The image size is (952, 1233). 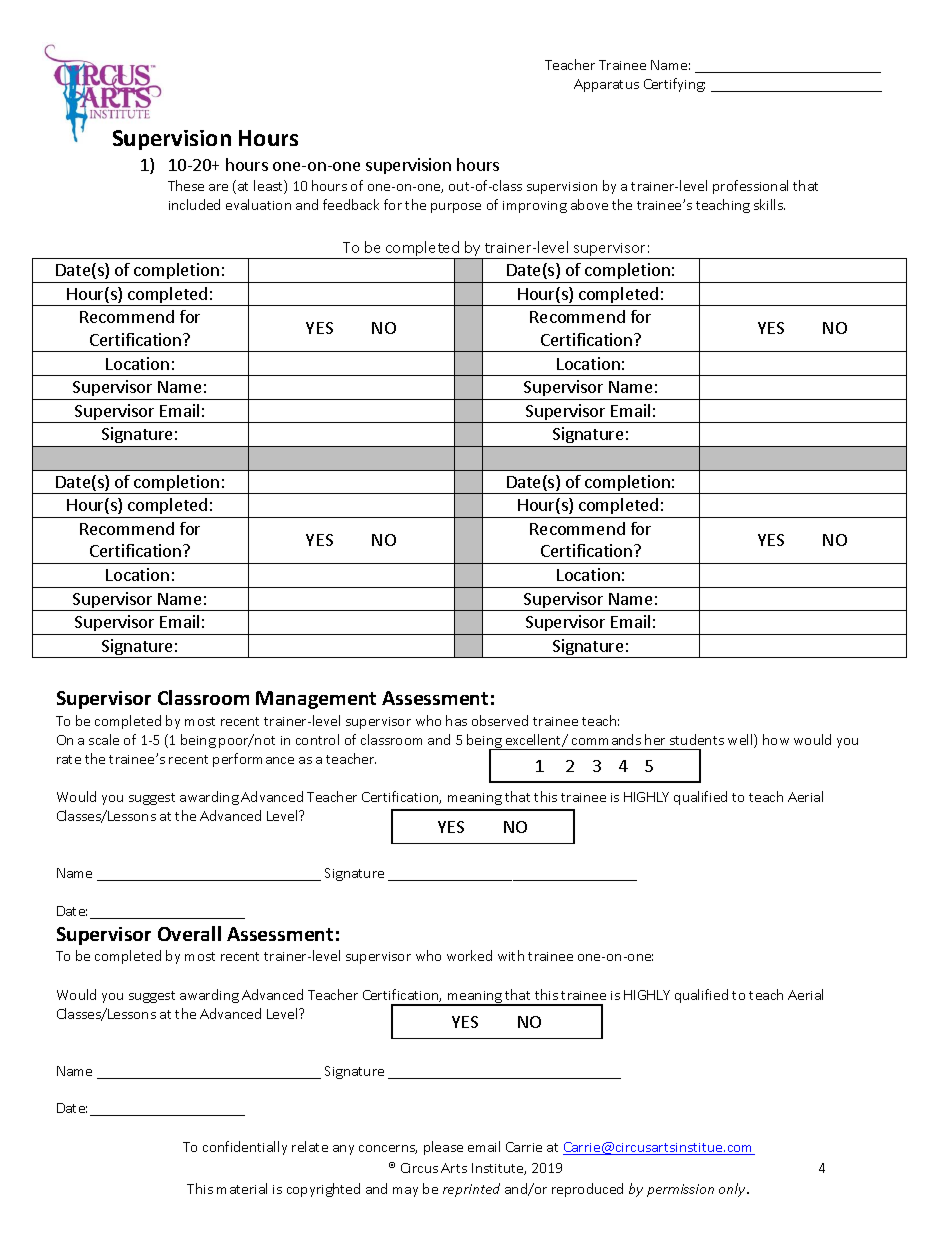 I want to click on confidentially, so click(x=245, y=1148).
